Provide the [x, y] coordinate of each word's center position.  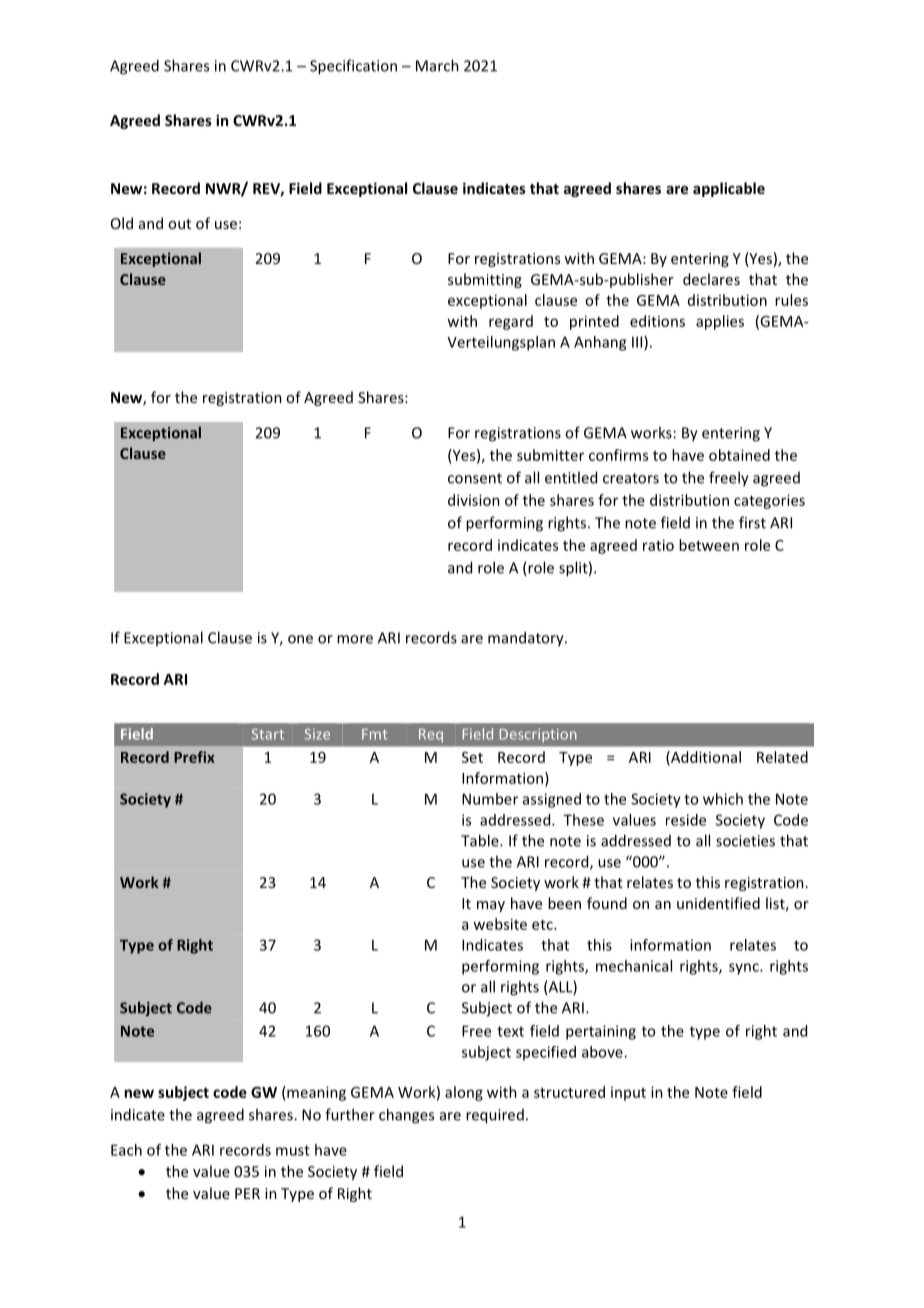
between [709, 545]
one [300, 639]
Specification [353, 67]
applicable [729, 189]
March [437, 65]
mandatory [527, 639]
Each [126, 1150]
